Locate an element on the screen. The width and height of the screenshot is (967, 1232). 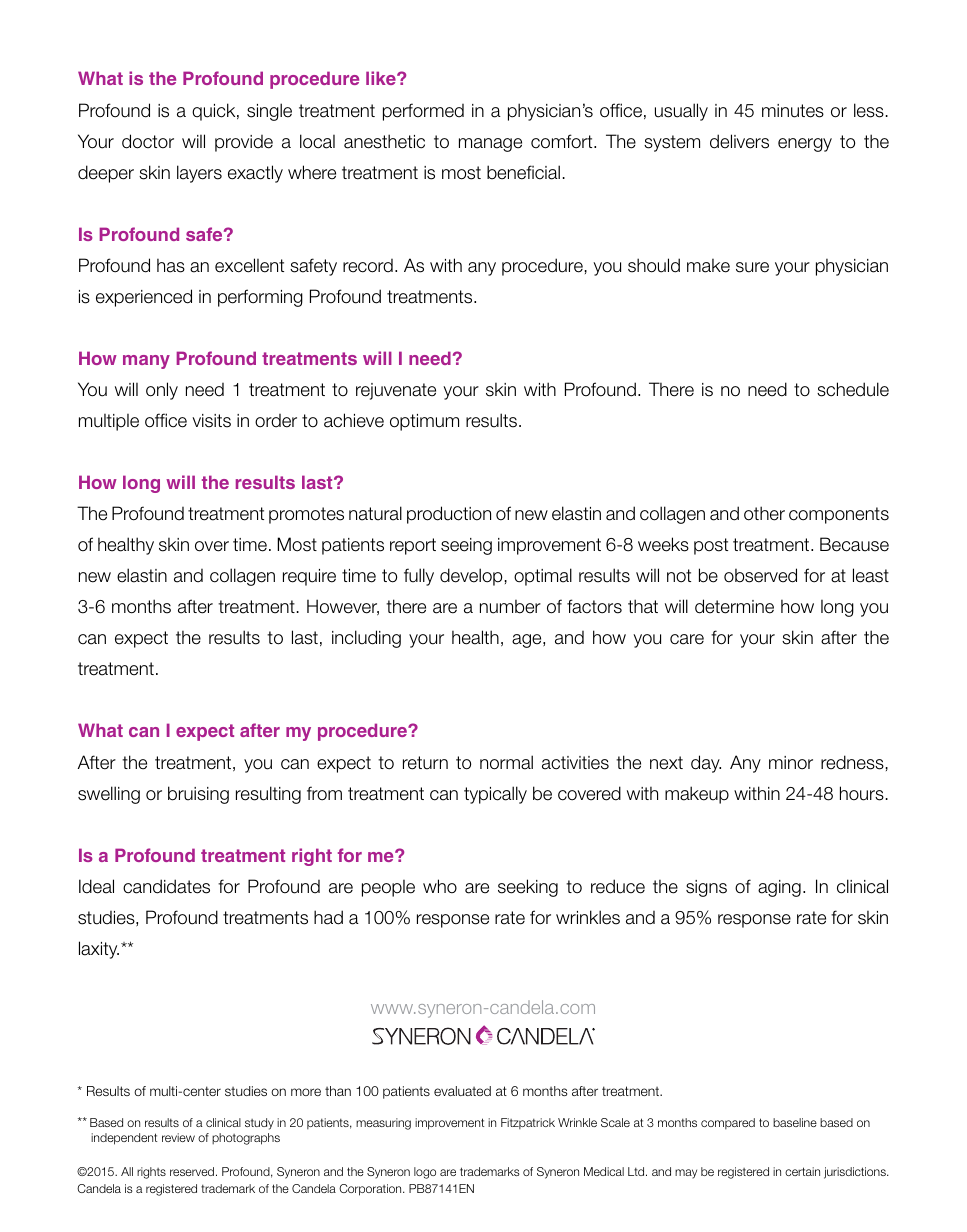
bruising is located at coordinates (198, 795).
